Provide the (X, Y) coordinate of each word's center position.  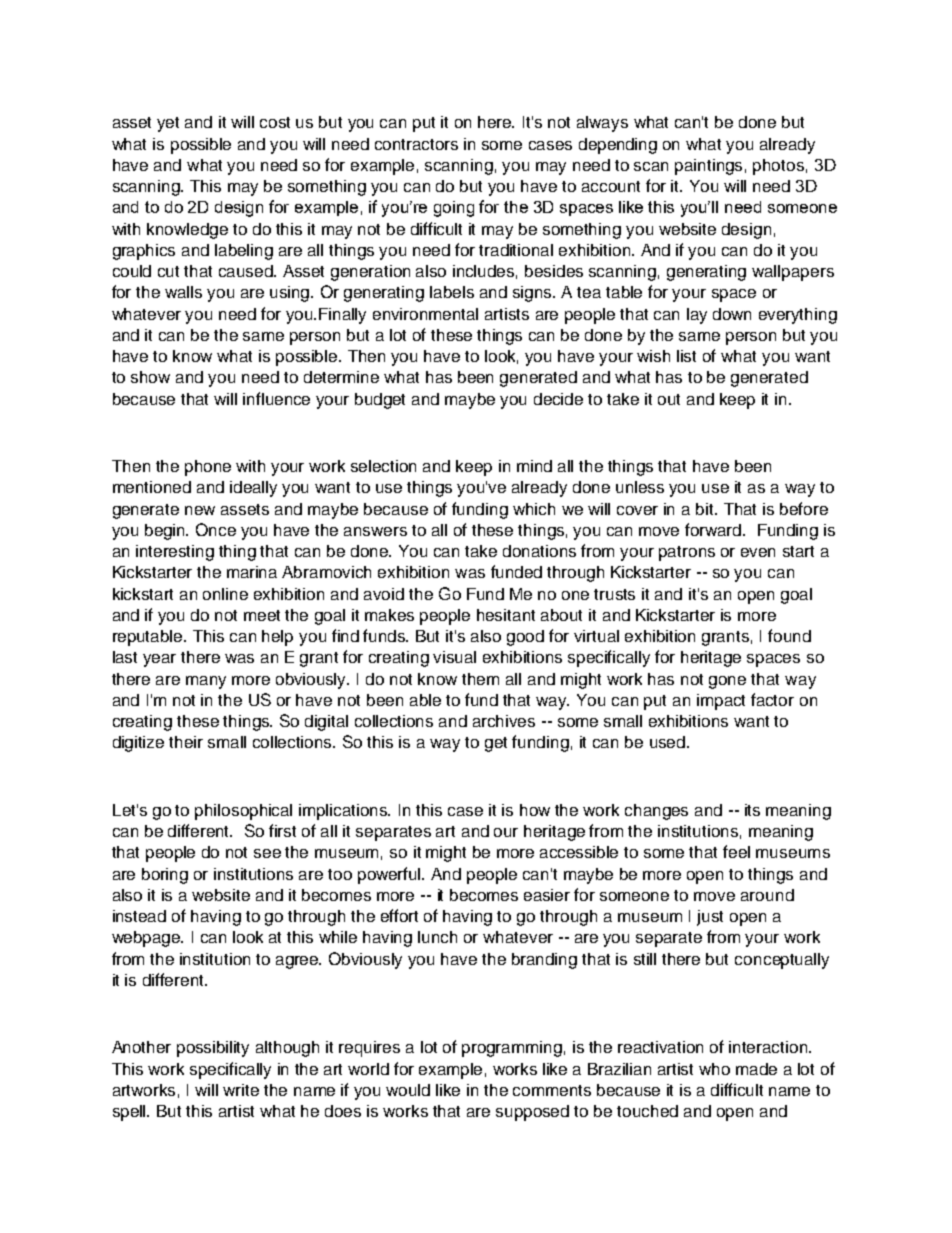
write (241, 1090)
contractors (416, 144)
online (225, 594)
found (789, 635)
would (408, 1090)
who (714, 1069)
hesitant (506, 615)
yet (168, 124)
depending (618, 146)
